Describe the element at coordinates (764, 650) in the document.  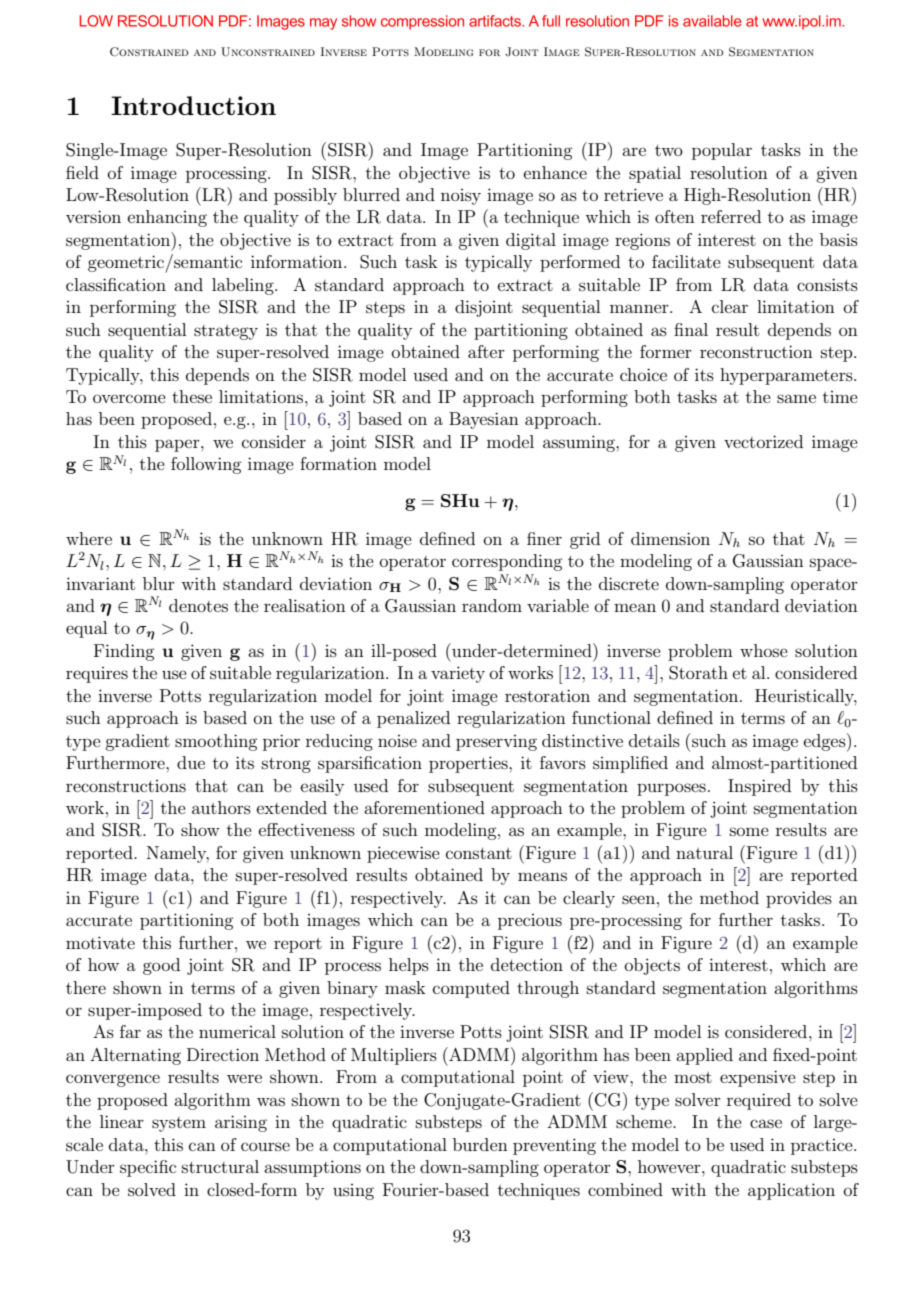
I see `whose` at that location.
